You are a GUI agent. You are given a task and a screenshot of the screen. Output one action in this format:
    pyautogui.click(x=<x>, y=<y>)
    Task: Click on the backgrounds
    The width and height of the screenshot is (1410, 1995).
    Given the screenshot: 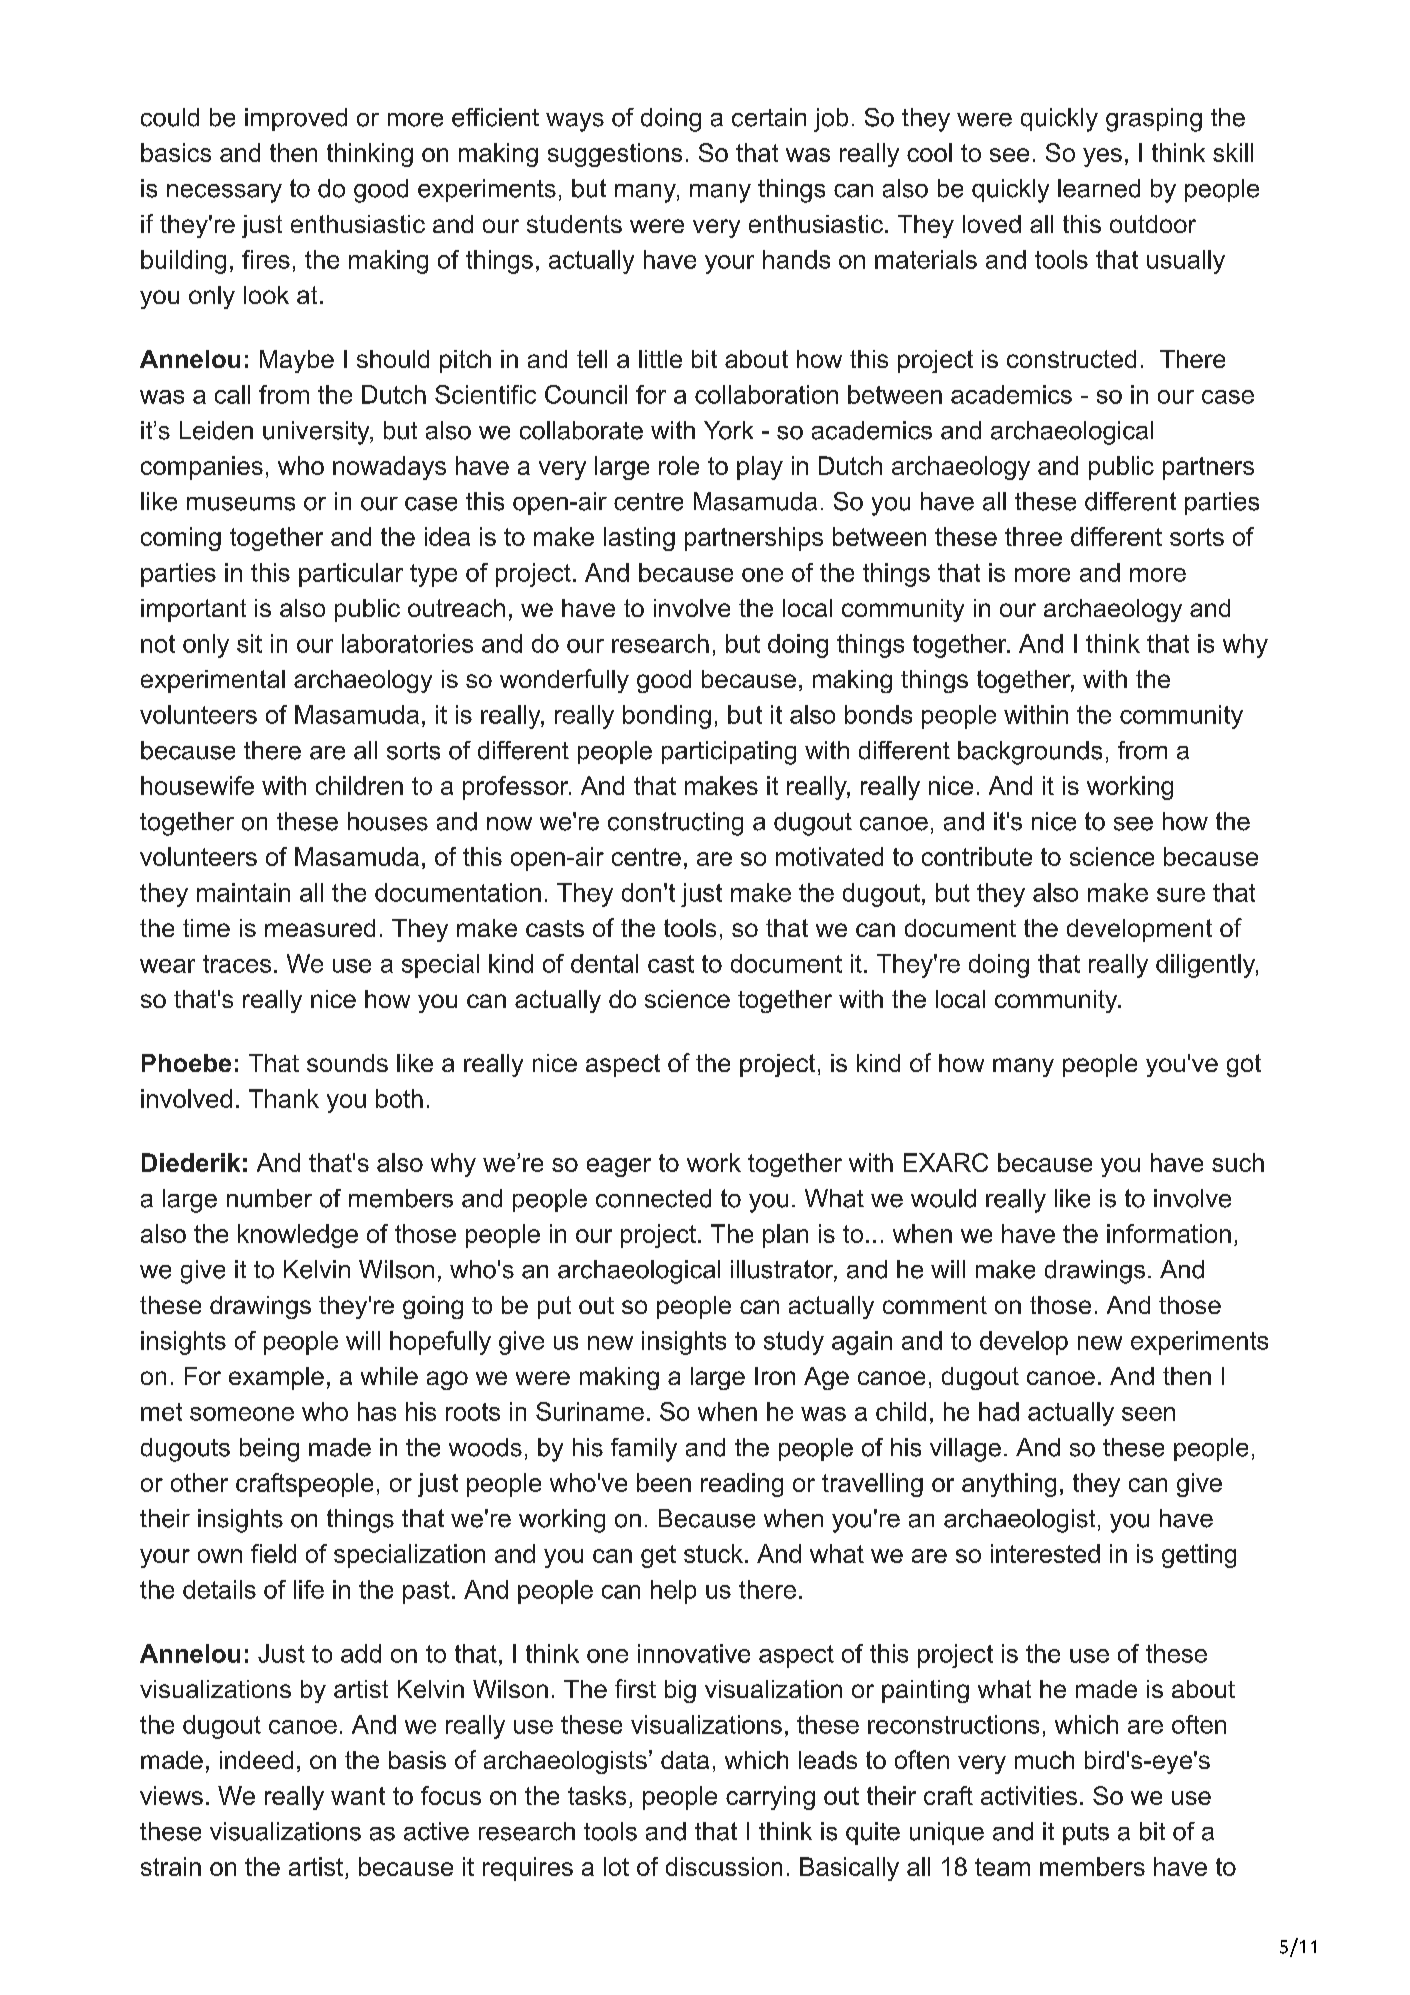 What is the action you would take?
    pyautogui.click(x=1030, y=753)
